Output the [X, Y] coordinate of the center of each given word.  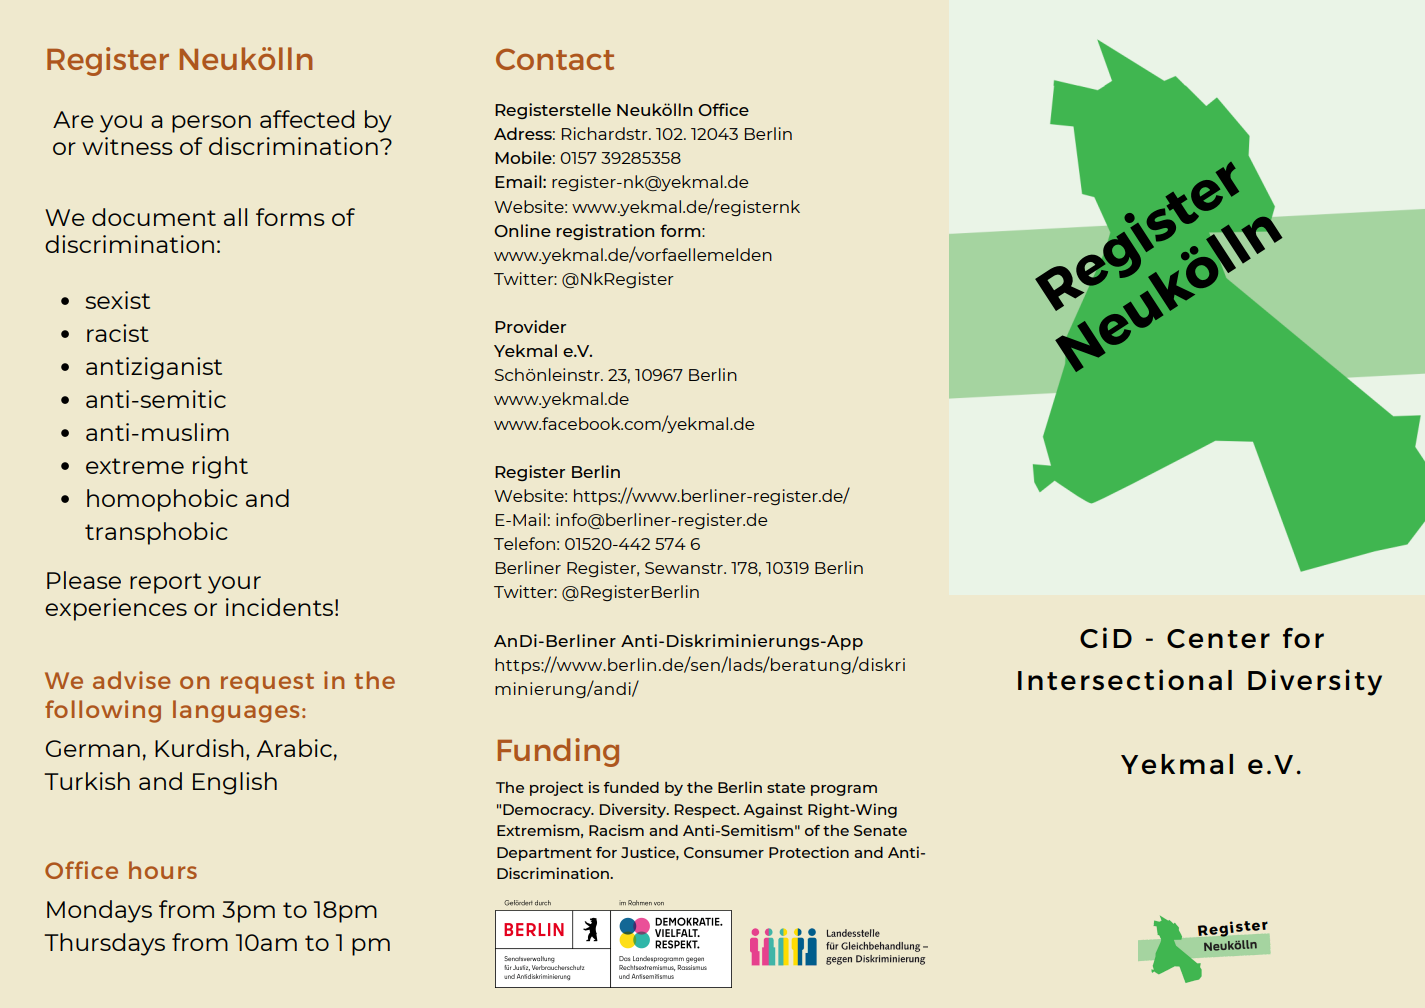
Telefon [524, 543]
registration [605, 232]
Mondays [99, 911]
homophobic [162, 500]
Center [1218, 638]
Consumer [724, 852]
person [211, 124]
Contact [555, 59]
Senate [880, 830]
